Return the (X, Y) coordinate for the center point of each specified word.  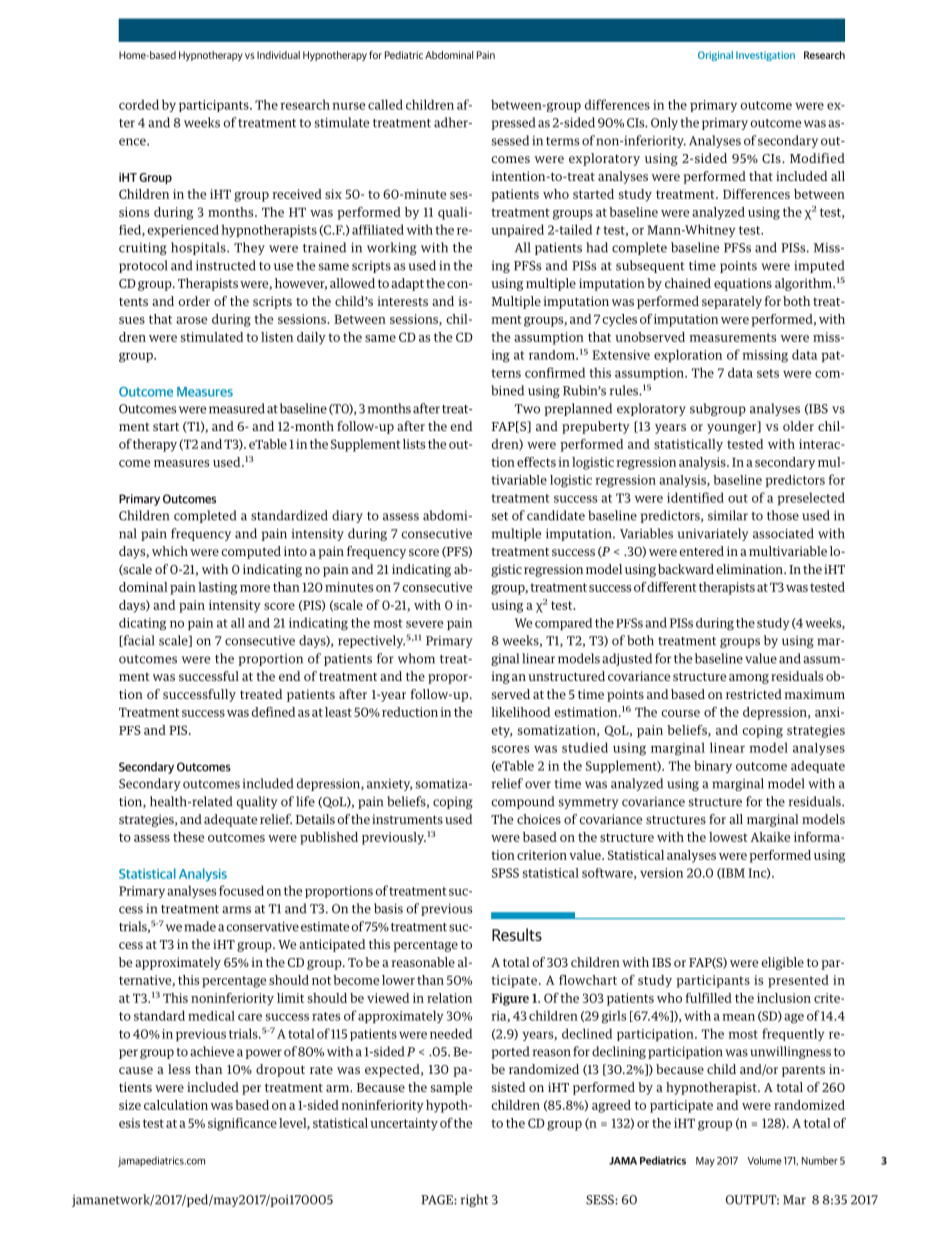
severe (424, 624)
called (385, 104)
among (749, 679)
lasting (217, 588)
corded (139, 104)
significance (242, 1124)
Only (664, 123)
